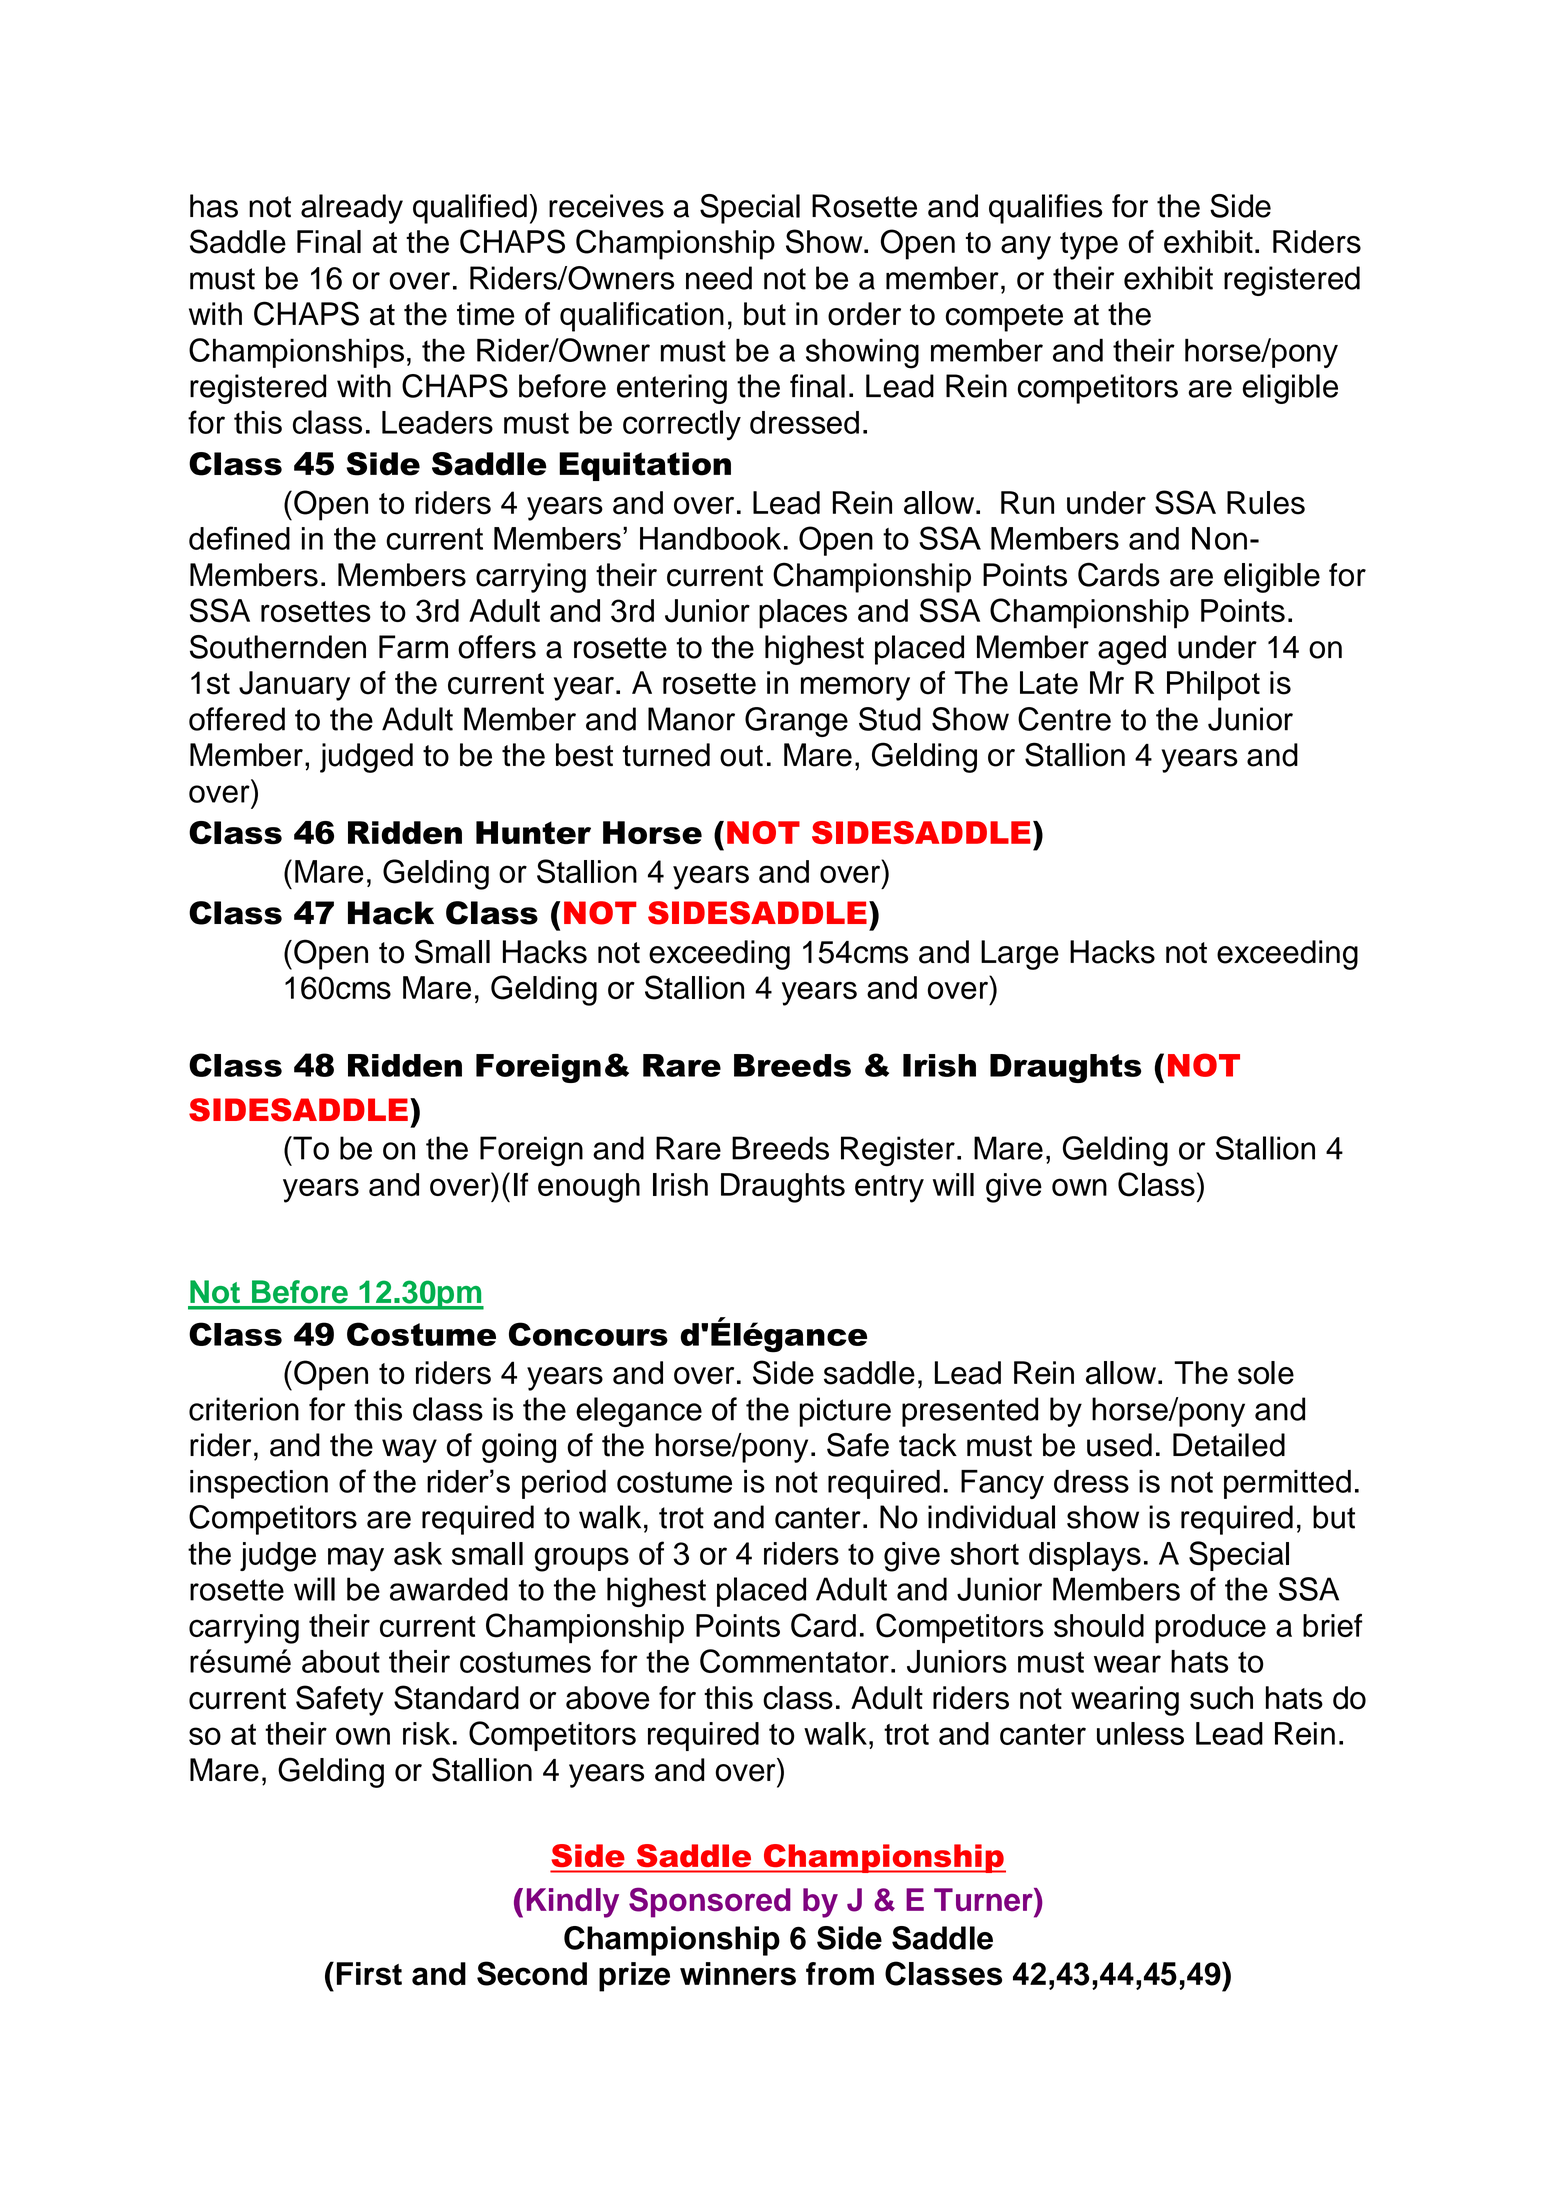  What do you see at coordinates (1089, 246) in the image?
I see `type` at bounding box center [1089, 246].
